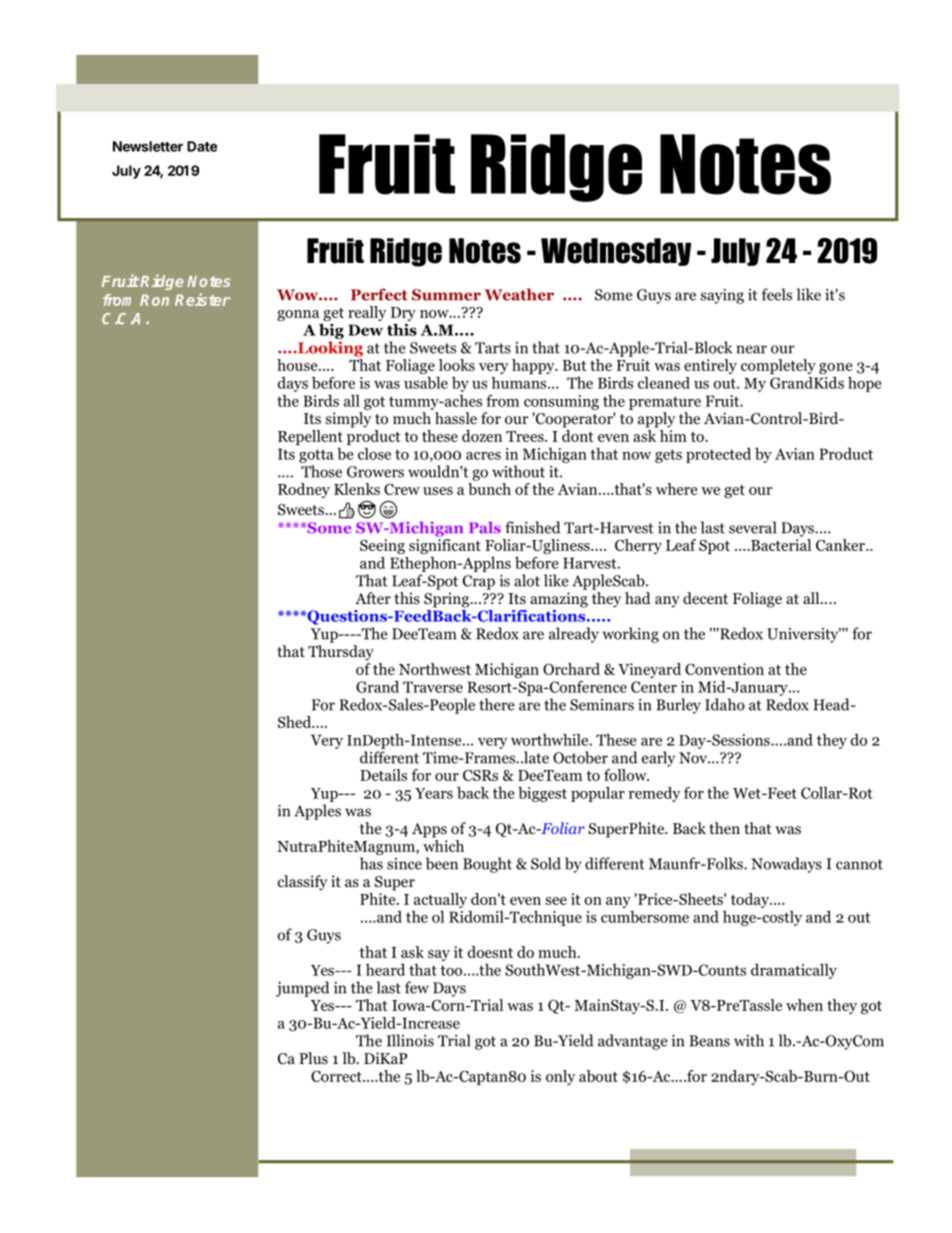 The image size is (952, 1233). What do you see at coordinates (777, 294) in the document?
I see `feels` at bounding box center [777, 294].
